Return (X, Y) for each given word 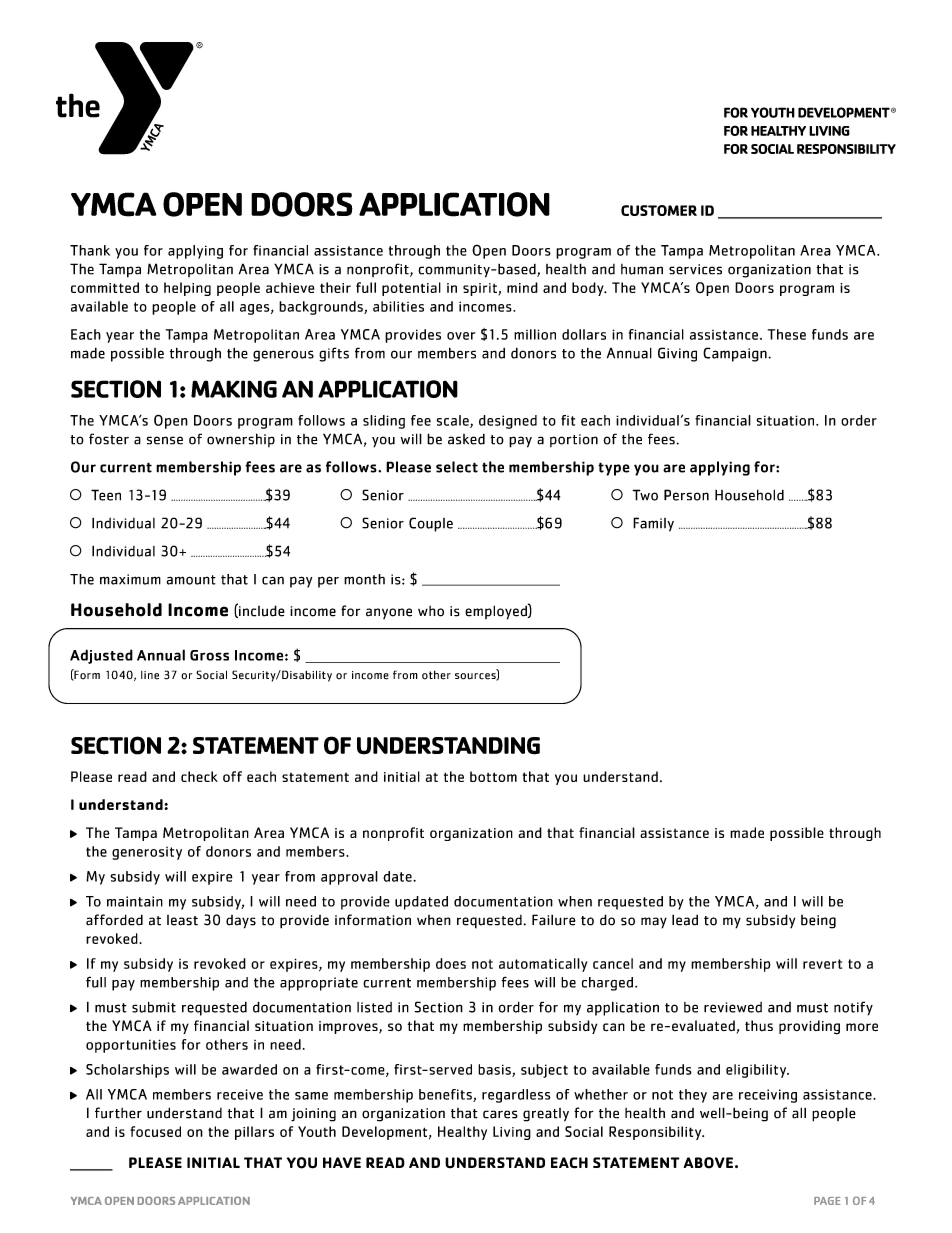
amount (191, 580)
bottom (493, 776)
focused (155, 1131)
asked (466, 439)
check (199, 776)
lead (685, 920)
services (695, 269)
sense (165, 440)
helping (187, 289)
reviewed (733, 1007)
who (431, 611)
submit (154, 1007)
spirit (481, 289)
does (451, 963)
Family (653, 524)
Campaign (736, 354)
